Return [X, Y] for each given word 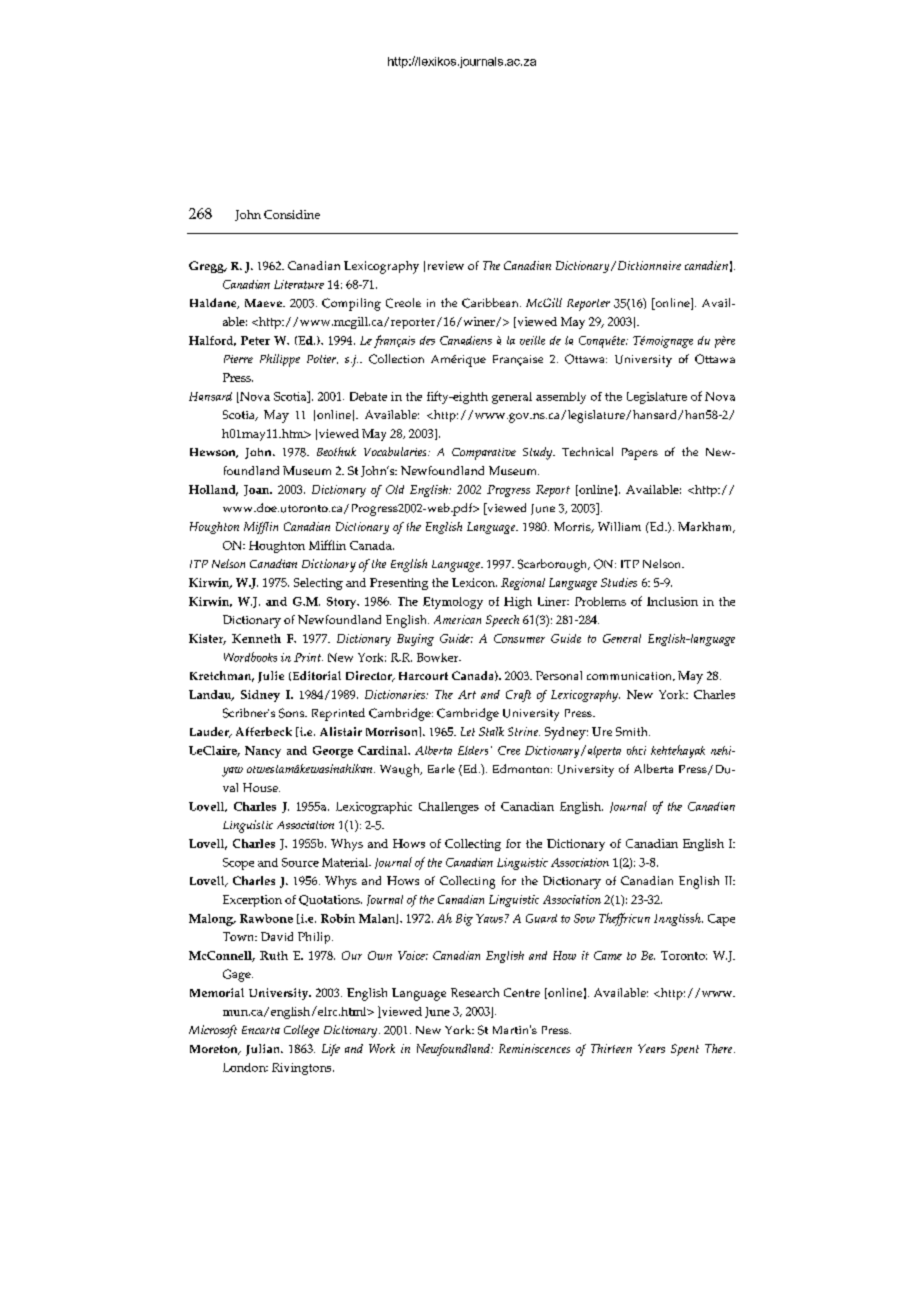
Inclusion [672, 601]
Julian [264, 1050]
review [446, 265]
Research [475, 992]
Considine [292, 214]
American [457, 619]
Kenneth [256, 638]
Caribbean [491, 303]
